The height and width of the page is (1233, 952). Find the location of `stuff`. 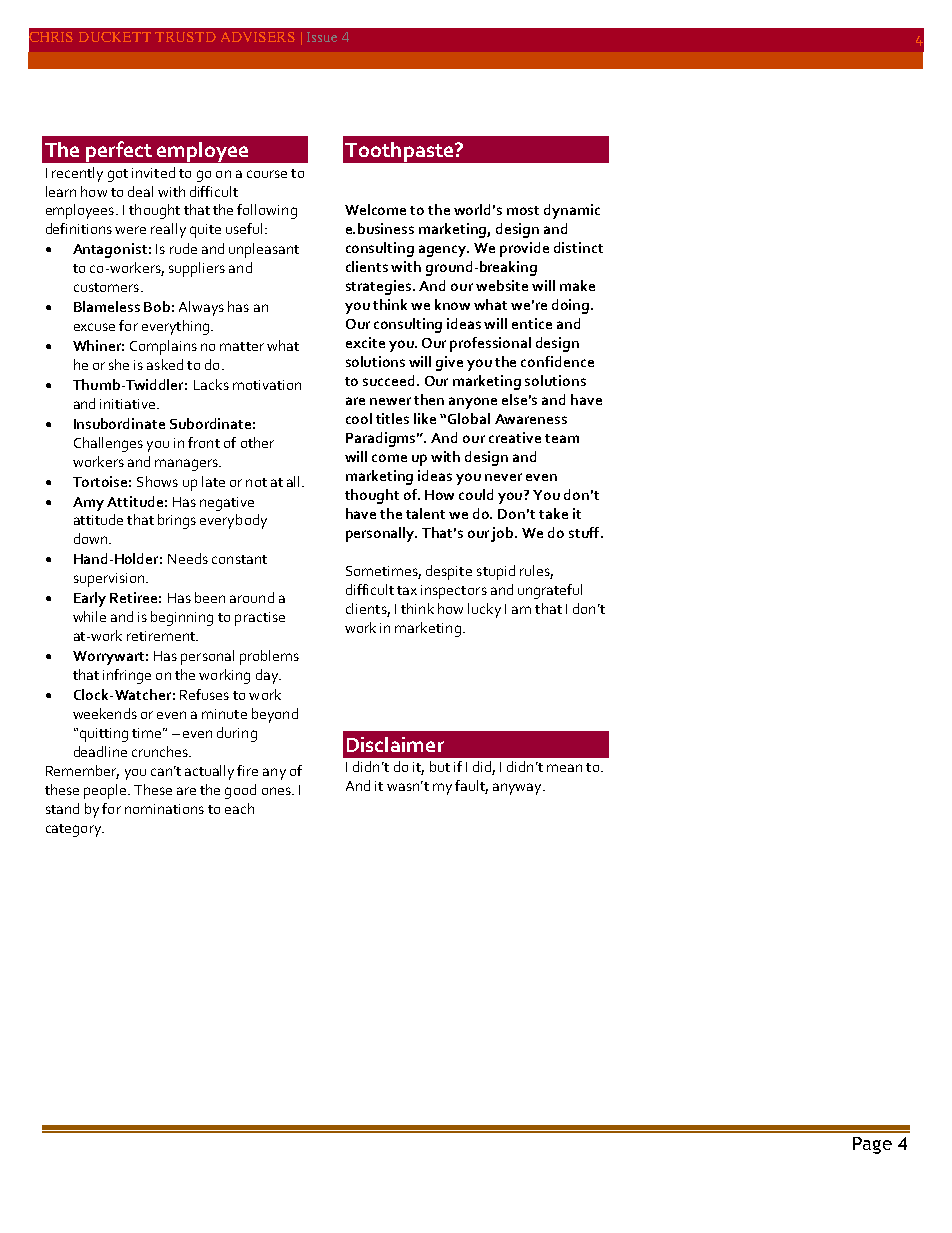

stuff is located at coordinates (585, 532).
